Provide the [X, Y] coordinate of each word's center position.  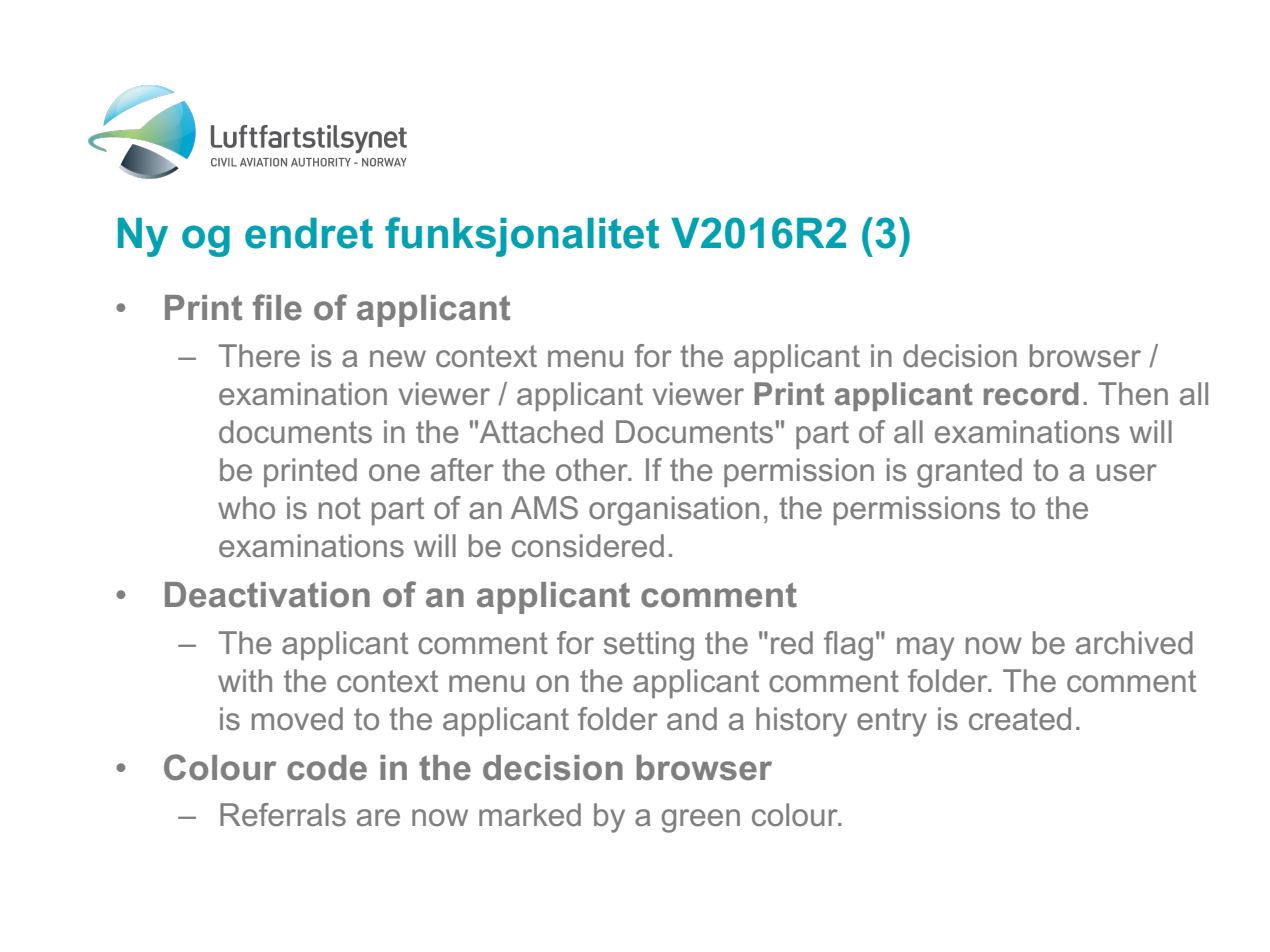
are [378, 818]
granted [969, 473]
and [692, 719]
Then [1133, 394]
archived [1134, 643]
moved [297, 719]
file [277, 307]
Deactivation [267, 595]
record [1031, 394]
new [398, 359]
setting [649, 646]
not [340, 508]
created [1020, 719]
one [394, 473]
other [593, 470]
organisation [674, 511]
